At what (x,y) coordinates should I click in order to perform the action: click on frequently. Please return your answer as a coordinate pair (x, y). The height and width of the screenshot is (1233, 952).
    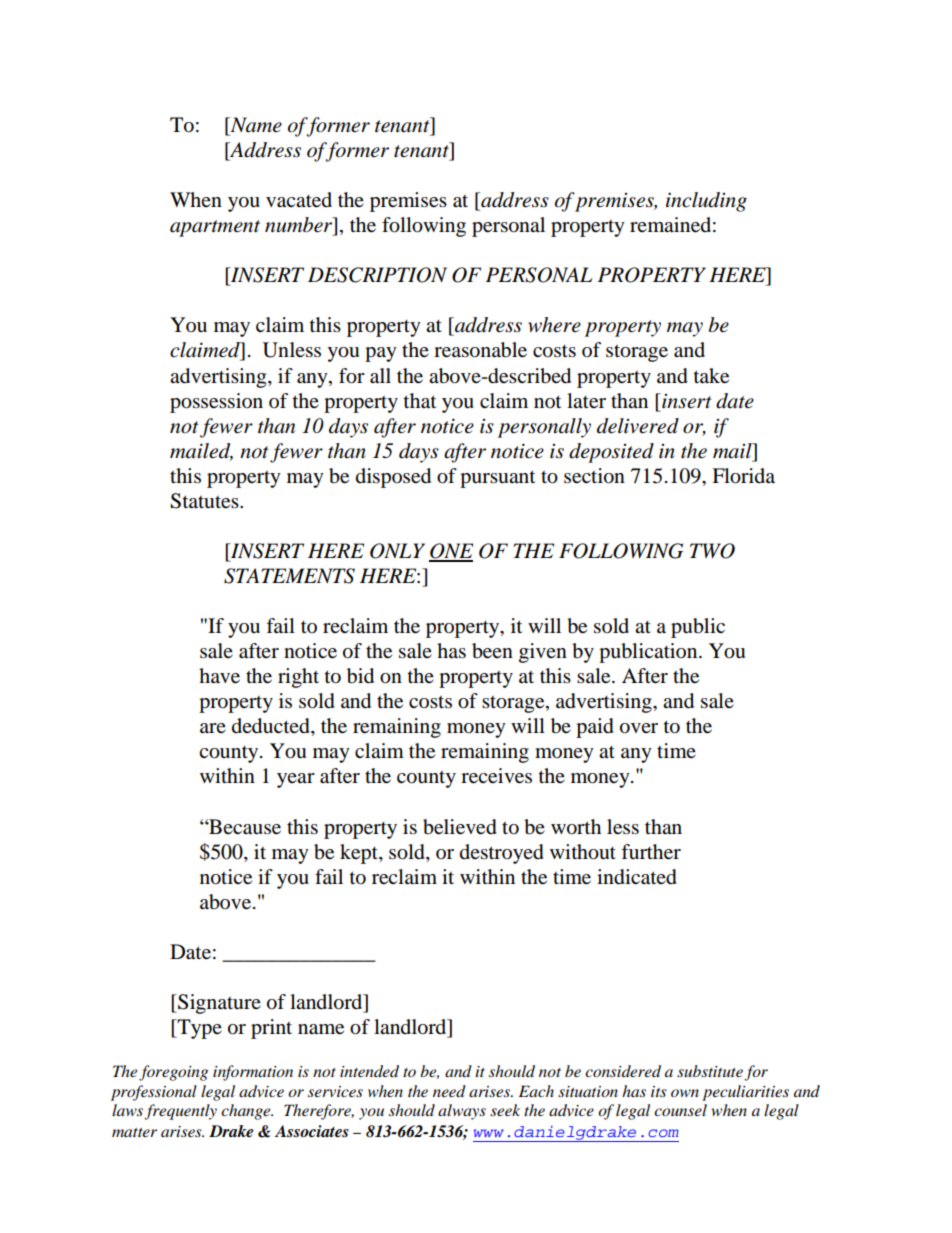
    Looking at the image, I should click on (180, 1112).
